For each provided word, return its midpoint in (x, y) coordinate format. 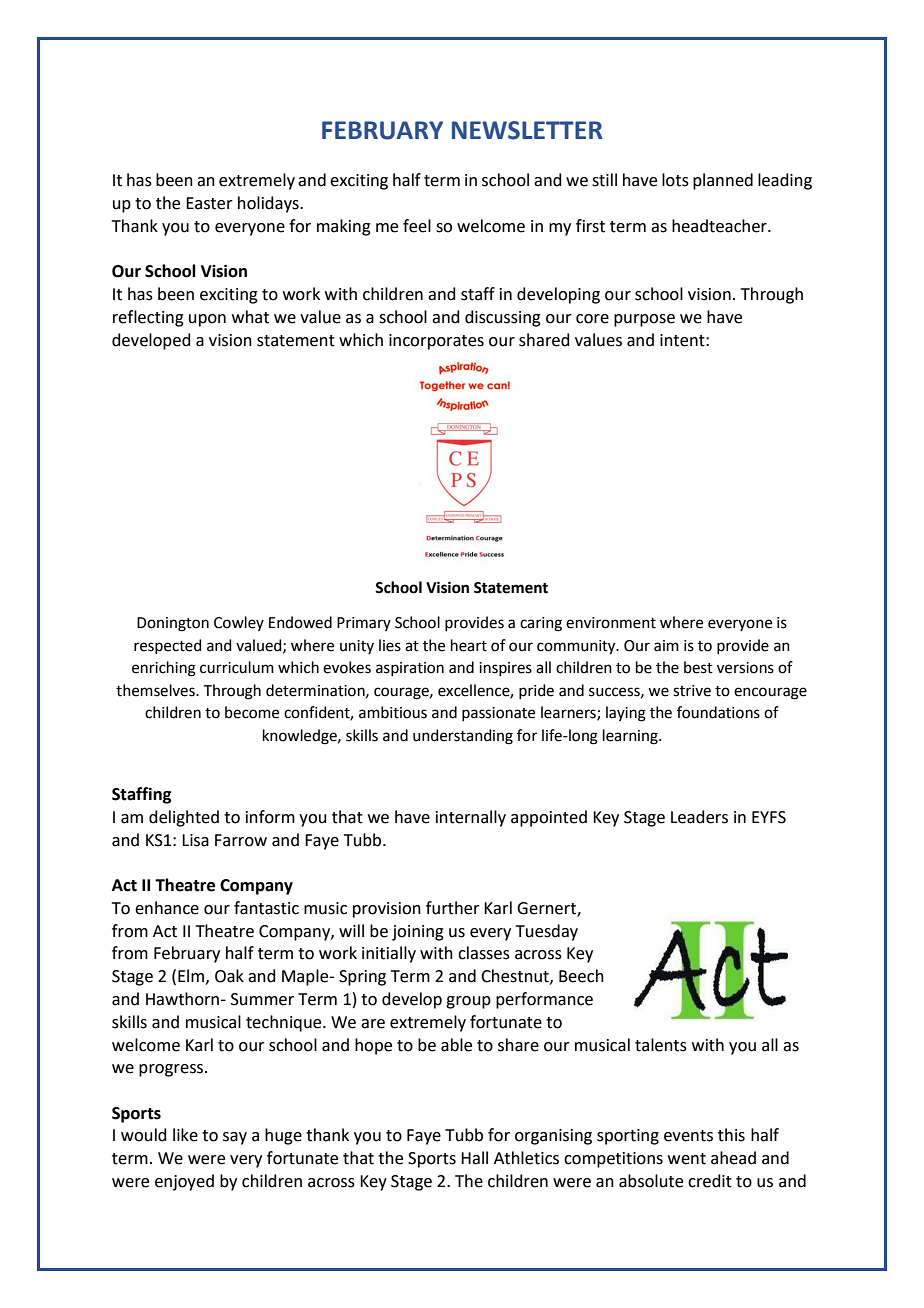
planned (723, 181)
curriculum (237, 667)
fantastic (266, 908)
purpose (644, 320)
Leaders (699, 817)
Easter (209, 203)
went (687, 1159)
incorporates (436, 342)
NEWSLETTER (527, 130)
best (698, 667)
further (453, 908)
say (235, 1138)
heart (469, 645)
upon (207, 320)
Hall (474, 1158)
